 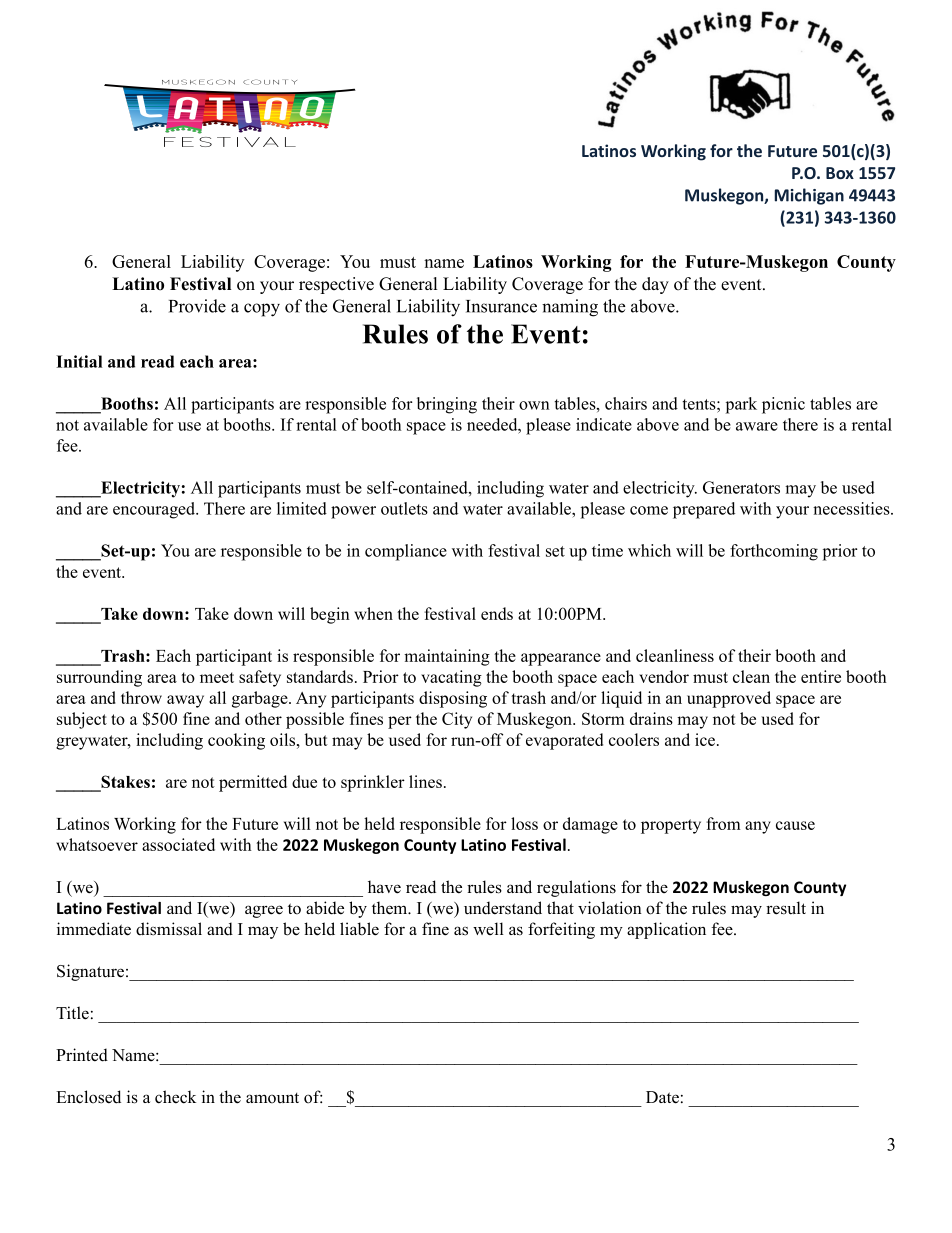 I want to click on permitted, so click(x=253, y=783).
